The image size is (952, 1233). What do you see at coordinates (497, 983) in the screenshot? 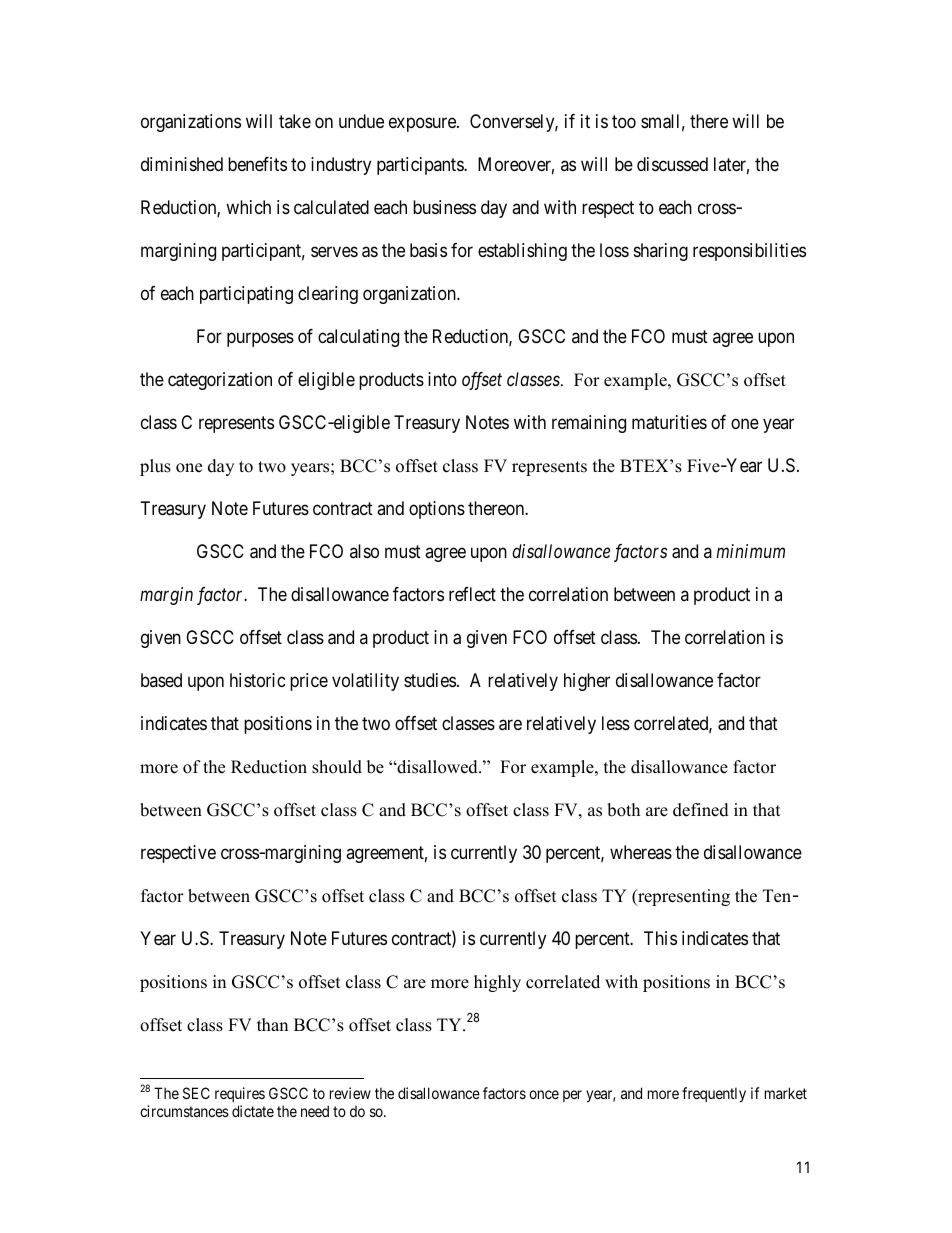
I see `highly` at bounding box center [497, 983].
